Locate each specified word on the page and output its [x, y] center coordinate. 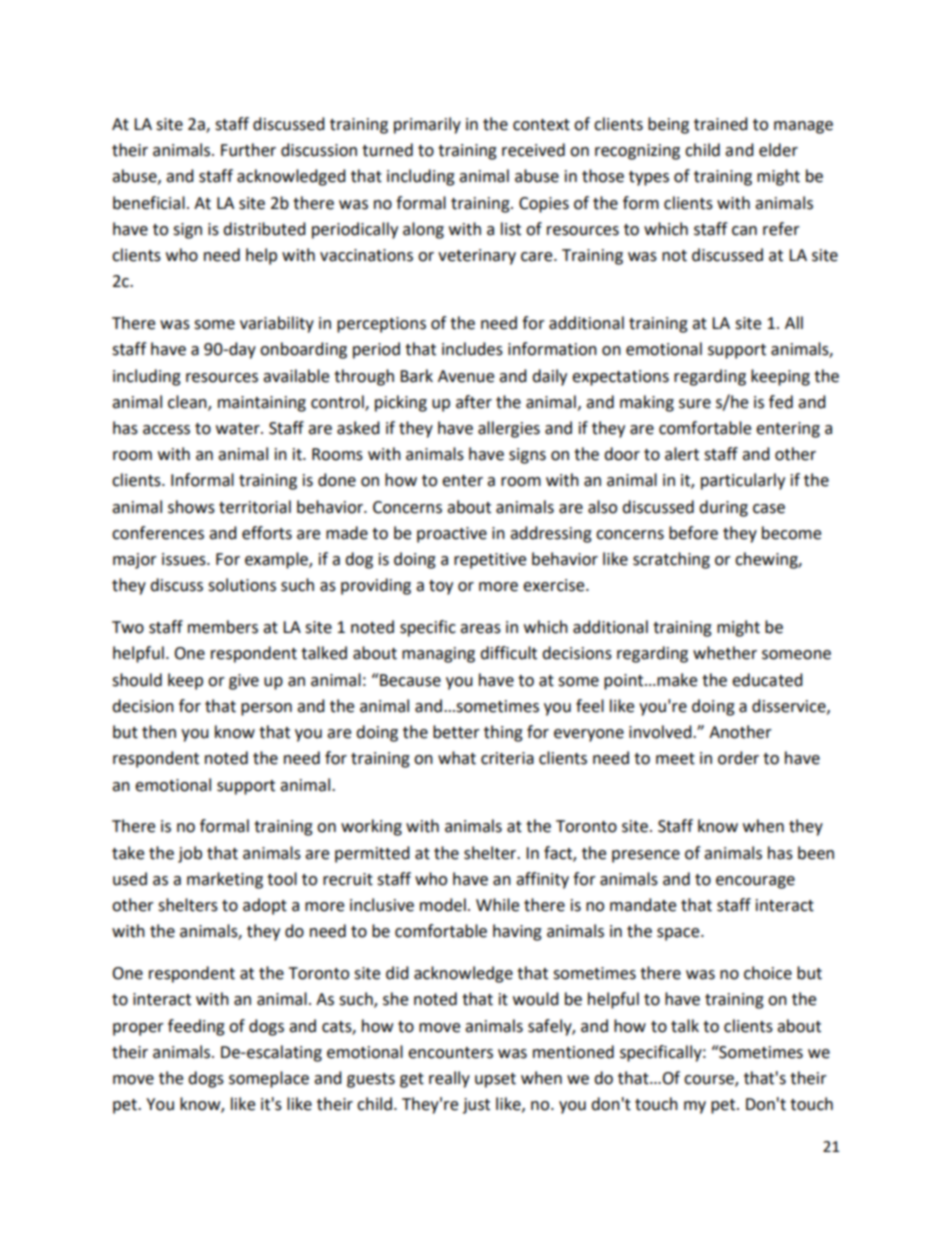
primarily [427, 125]
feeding [196, 1027]
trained [721, 124]
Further [248, 150]
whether [725, 653]
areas [480, 629]
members [223, 627]
